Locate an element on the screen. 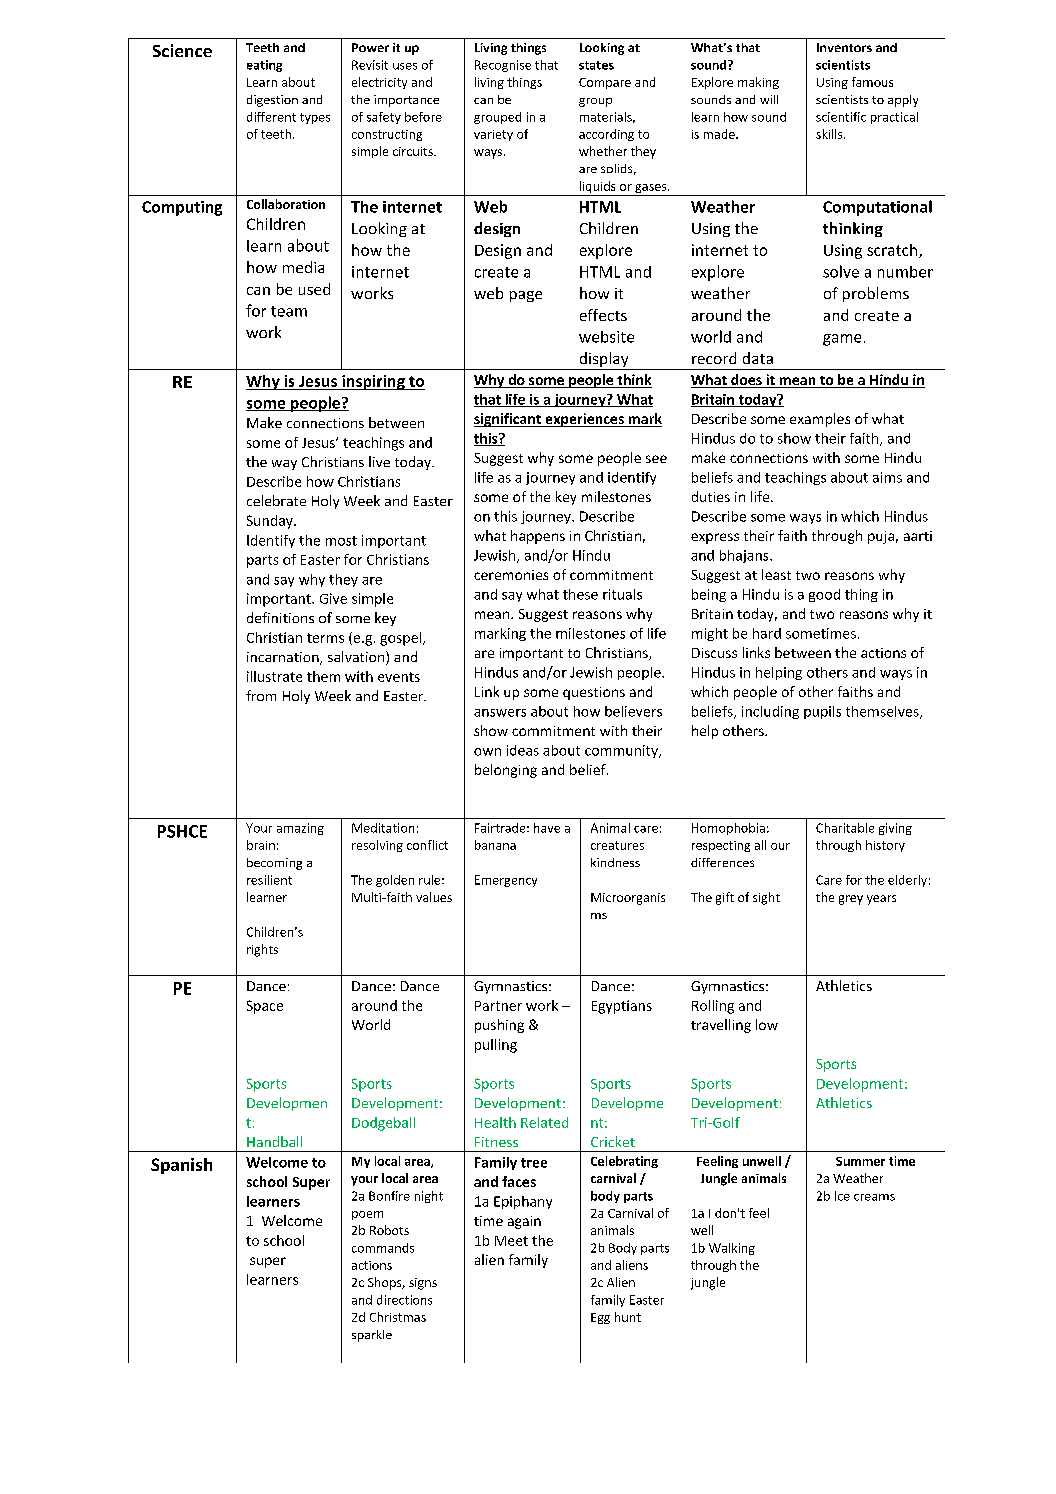 This screenshot has height=1494, width=1056. questions is located at coordinates (594, 693).
